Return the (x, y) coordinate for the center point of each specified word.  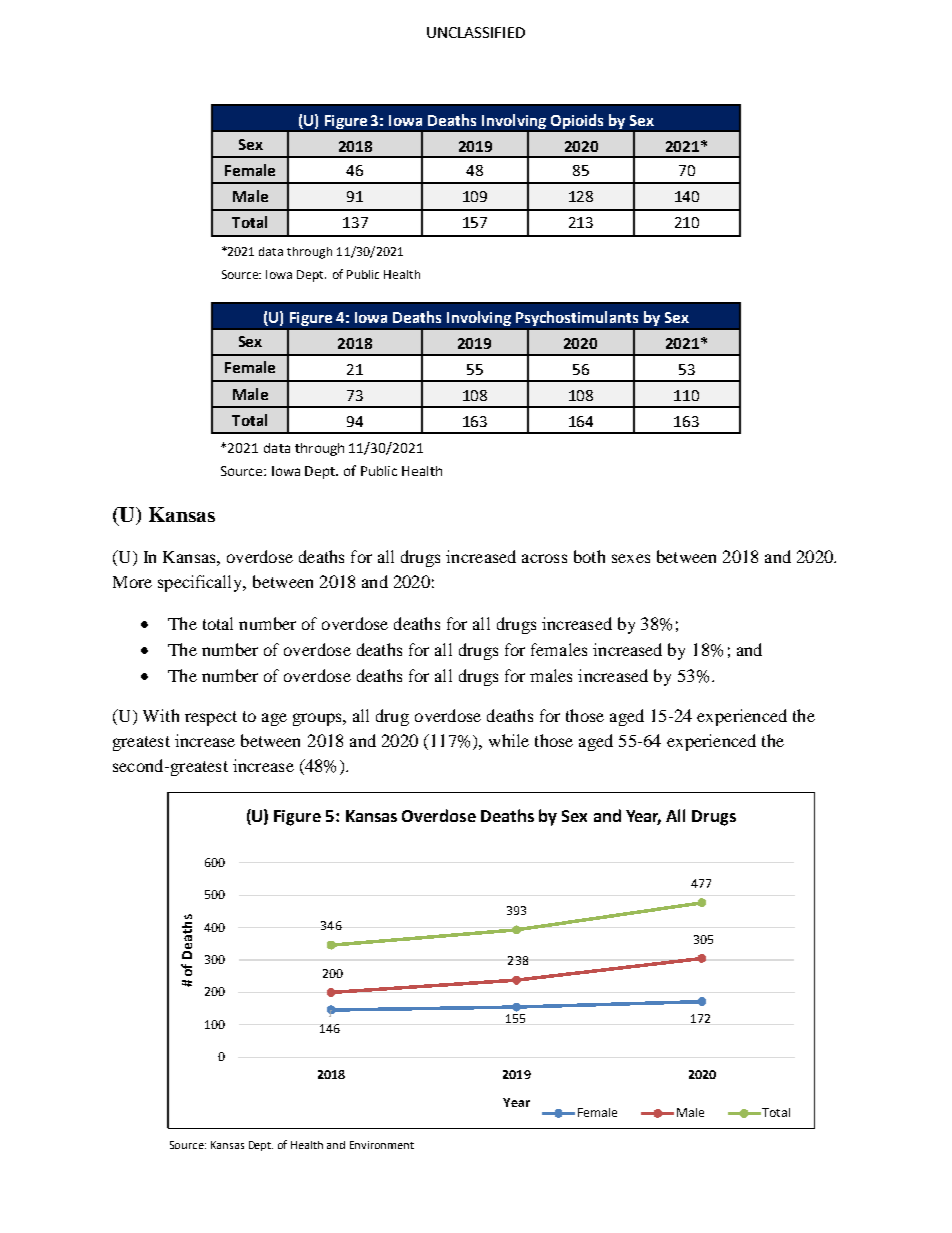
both (589, 556)
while (509, 740)
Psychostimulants (577, 318)
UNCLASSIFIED (476, 32)
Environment (382, 1145)
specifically (201, 583)
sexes (631, 558)
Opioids (577, 121)
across (544, 558)
